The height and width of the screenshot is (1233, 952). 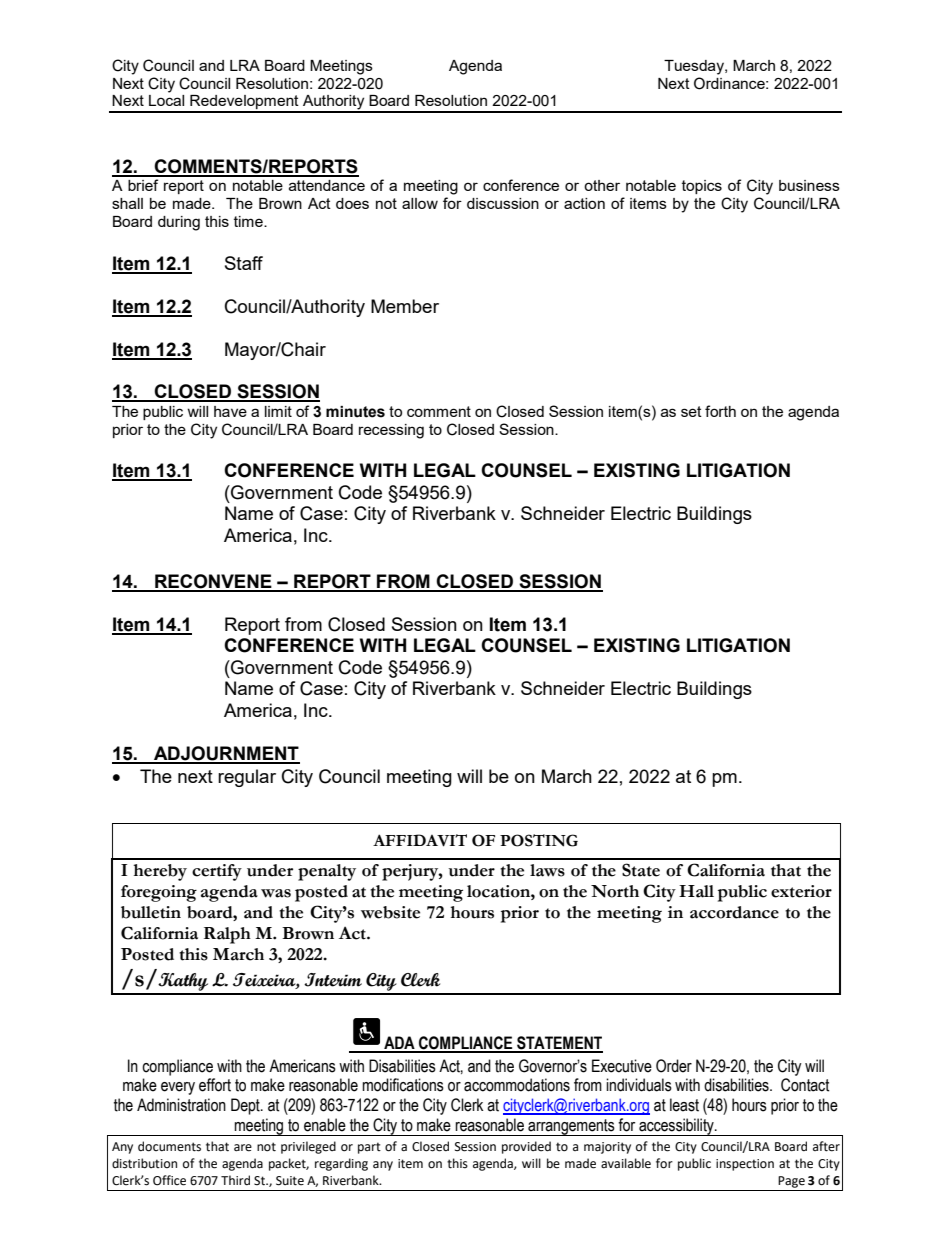 What do you see at coordinates (720, 411) in the screenshot?
I see `forth` at bounding box center [720, 411].
